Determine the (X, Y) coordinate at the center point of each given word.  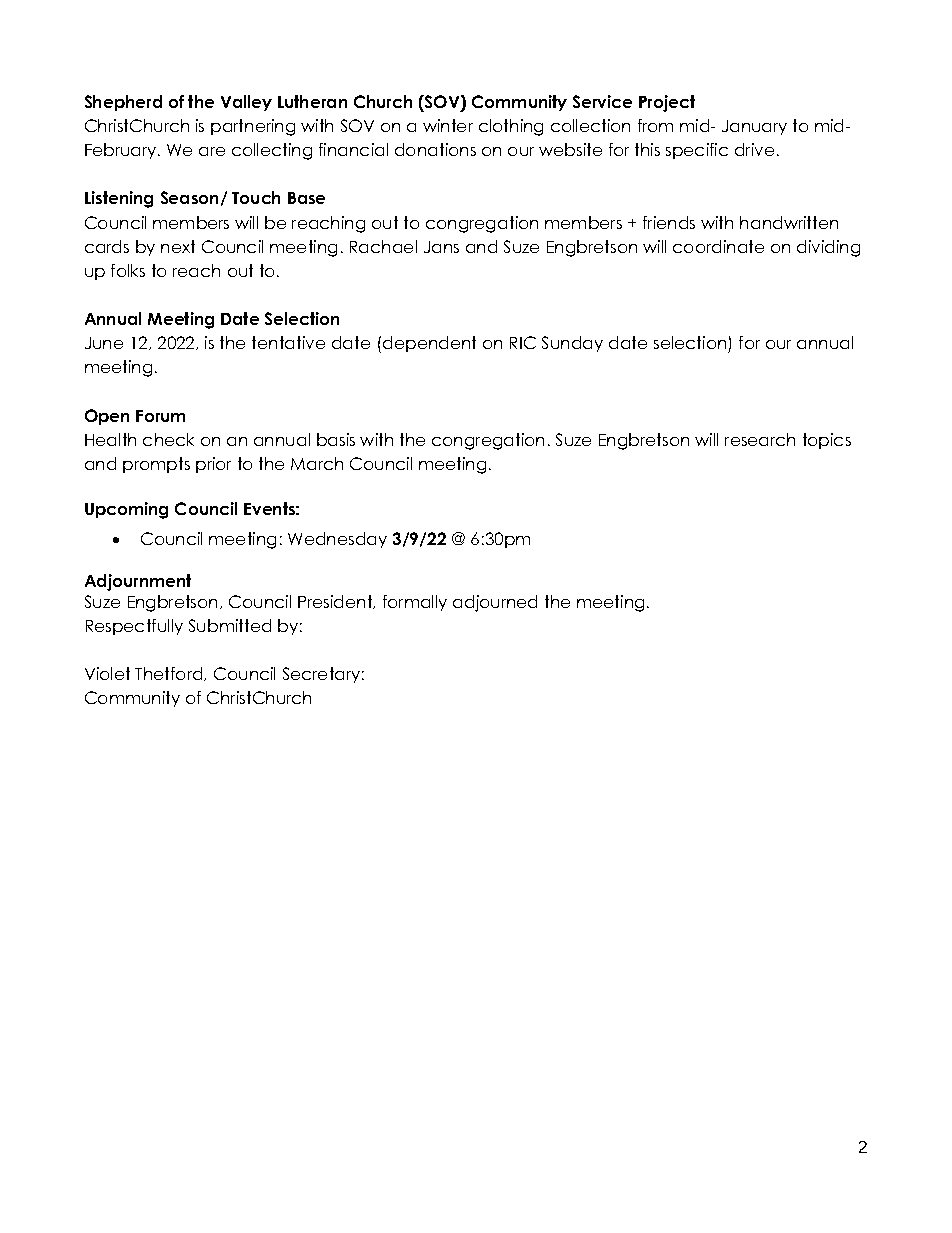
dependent (429, 344)
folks (128, 270)
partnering (253, 127)
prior (213, 465)
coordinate (718, 246)
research (760, 439)
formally (415, 603)
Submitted (230, 625)
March (317, 463)
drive (754, 149)
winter (448, 125)
